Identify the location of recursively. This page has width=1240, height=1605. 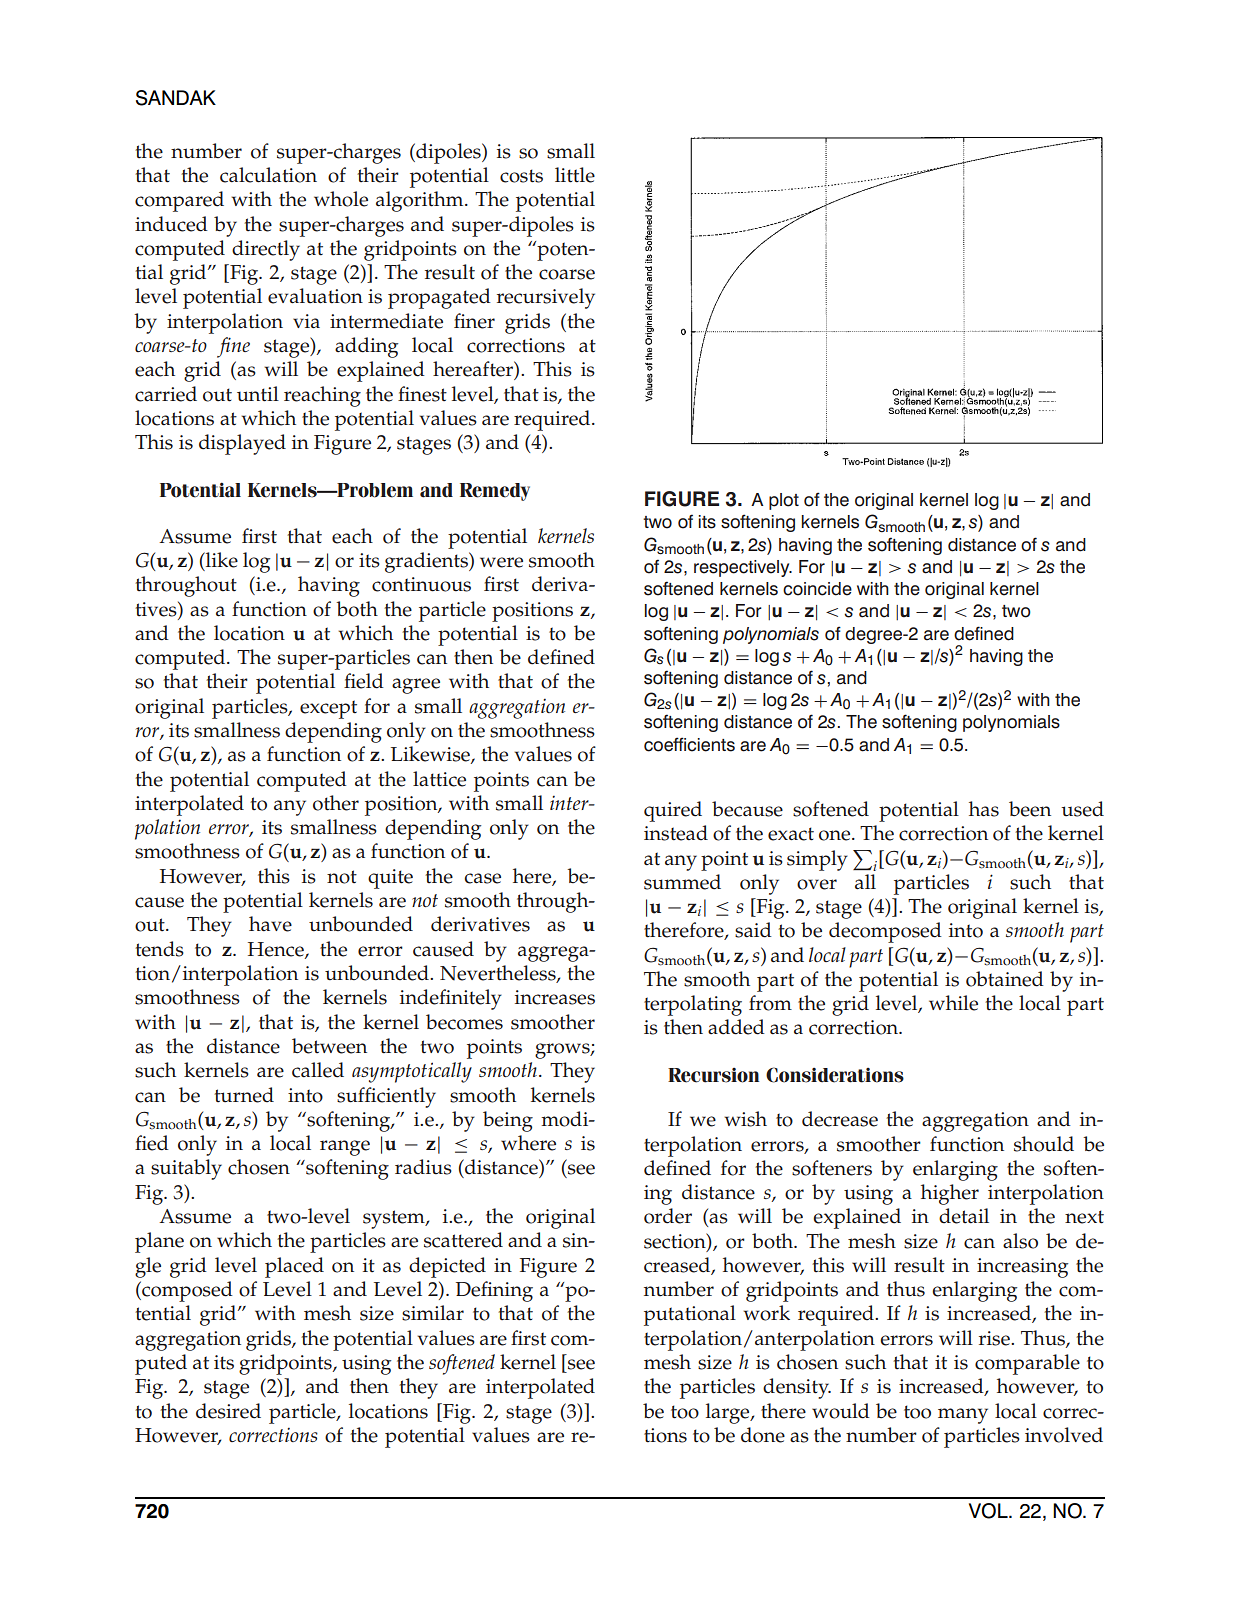
(546, 298).
